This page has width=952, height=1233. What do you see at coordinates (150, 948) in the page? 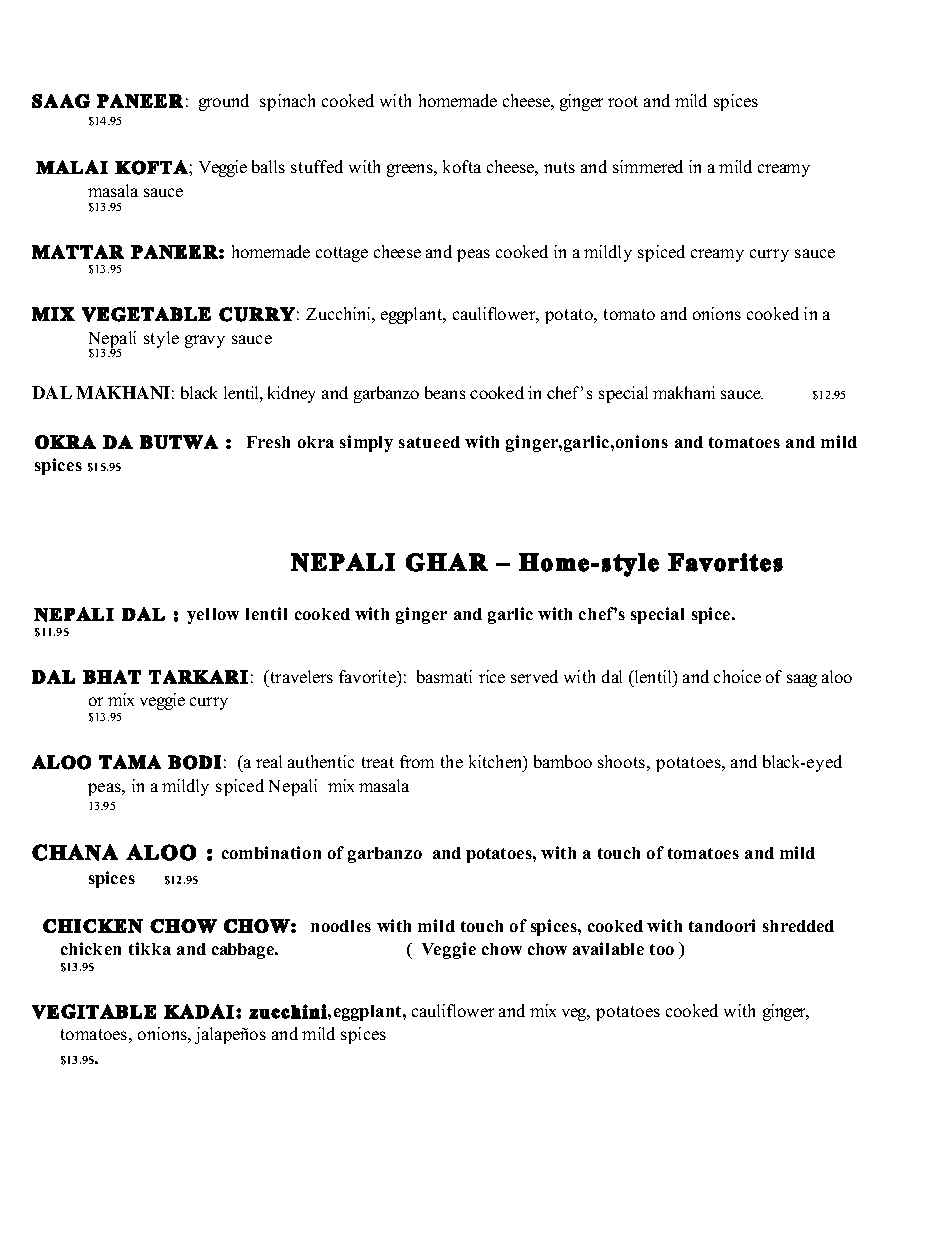
I see `tikka` at bounding box center [150, 948].
